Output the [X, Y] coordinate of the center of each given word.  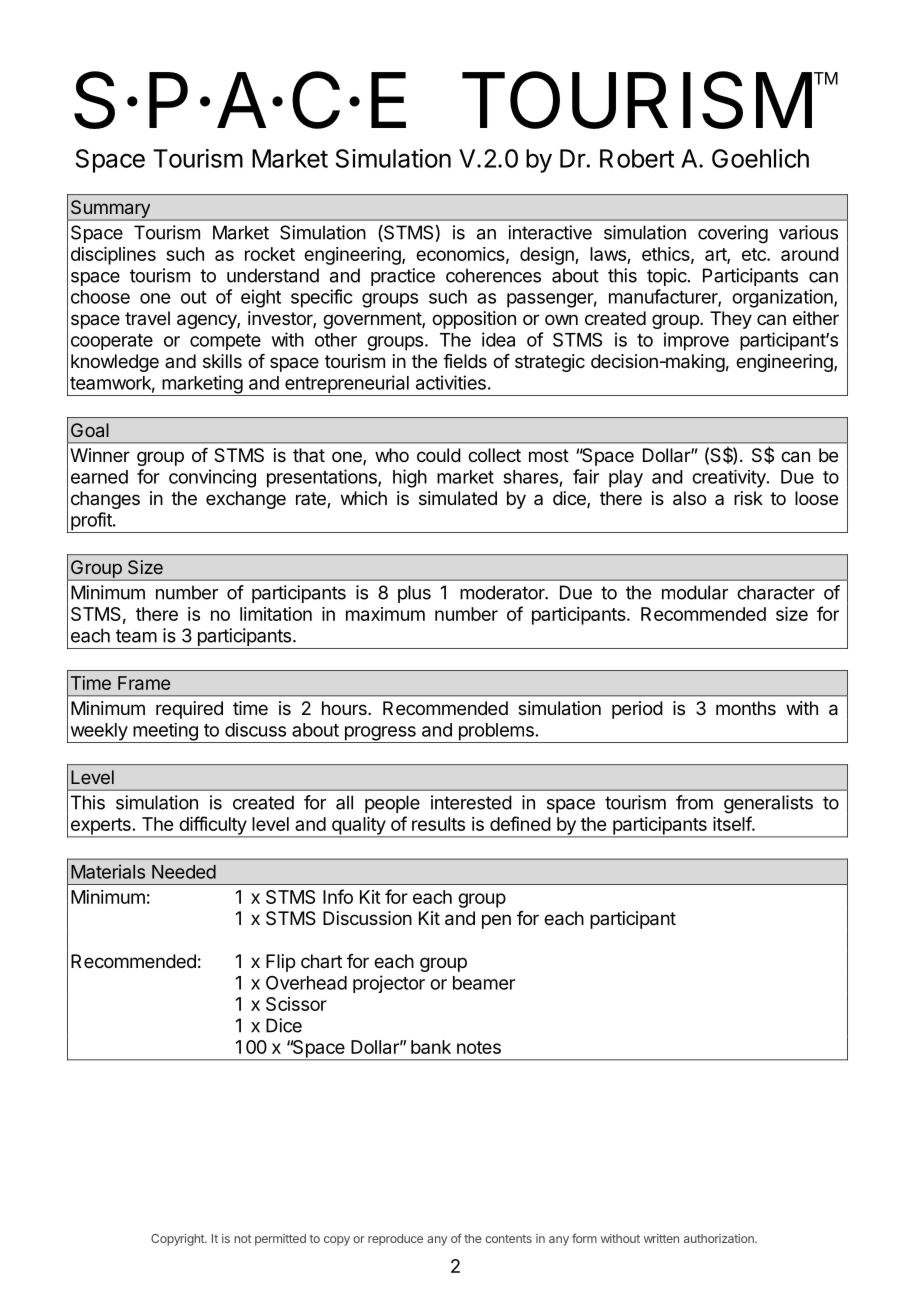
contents [508, 1238]
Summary [110, 210]
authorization [720, 1238]
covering [733, 234]
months [746, 708]
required [189, 710]
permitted [280, 1240]
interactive [550, 232]
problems [496, 733]
